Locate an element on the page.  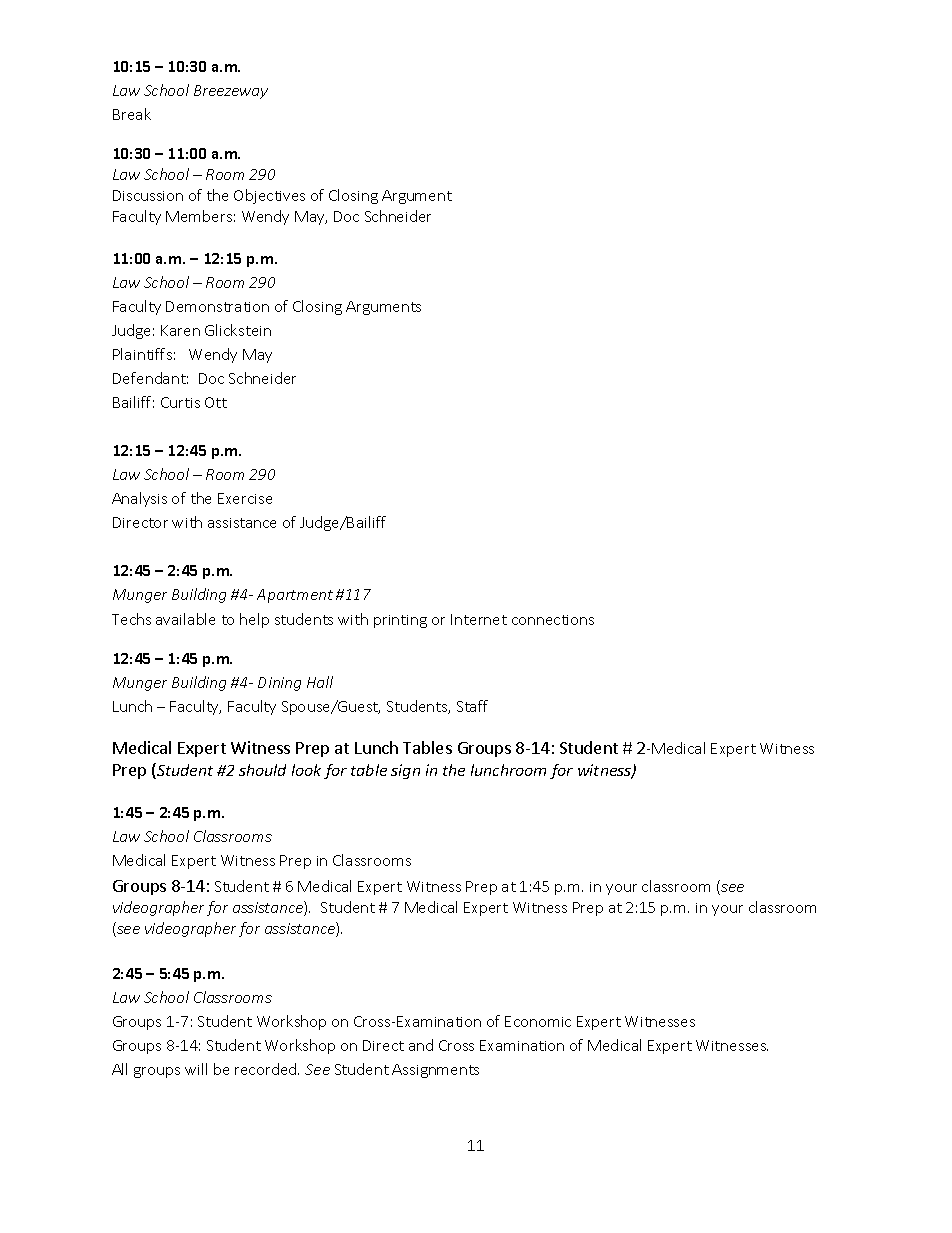
will is located at coordinates (196, 1069).
